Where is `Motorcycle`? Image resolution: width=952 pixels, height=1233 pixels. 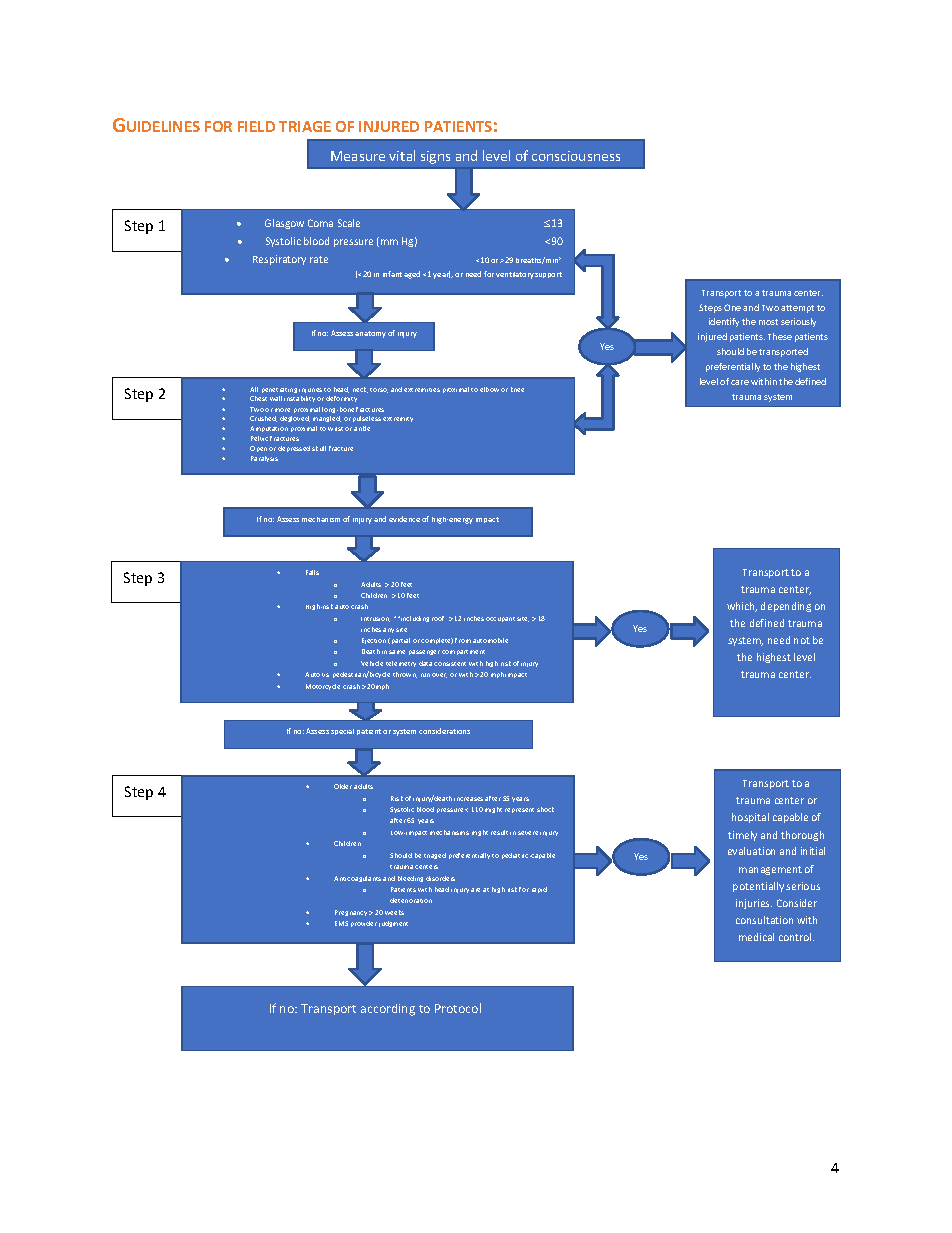 Motorcycle is located at coordinates (323, 687).
